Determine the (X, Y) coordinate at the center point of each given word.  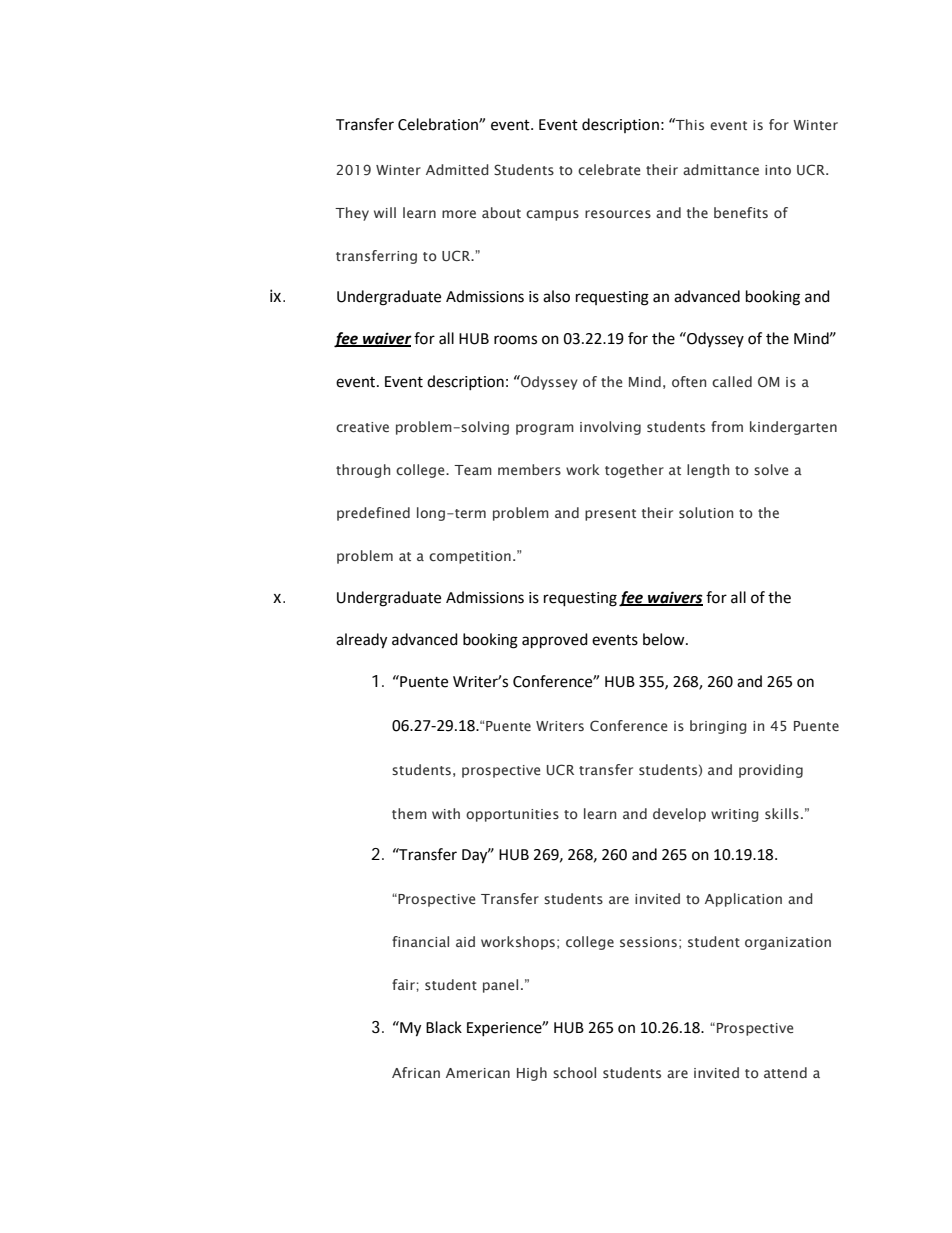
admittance (721, 169)
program (545, 429)
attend (785, 1072)
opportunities (512, 815)
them (409, 813)
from (727, 426)
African (416, 1072)
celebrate (609, 169)
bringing (718, 727)
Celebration (439, 124)
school (574, 1072)
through (363, 471)
